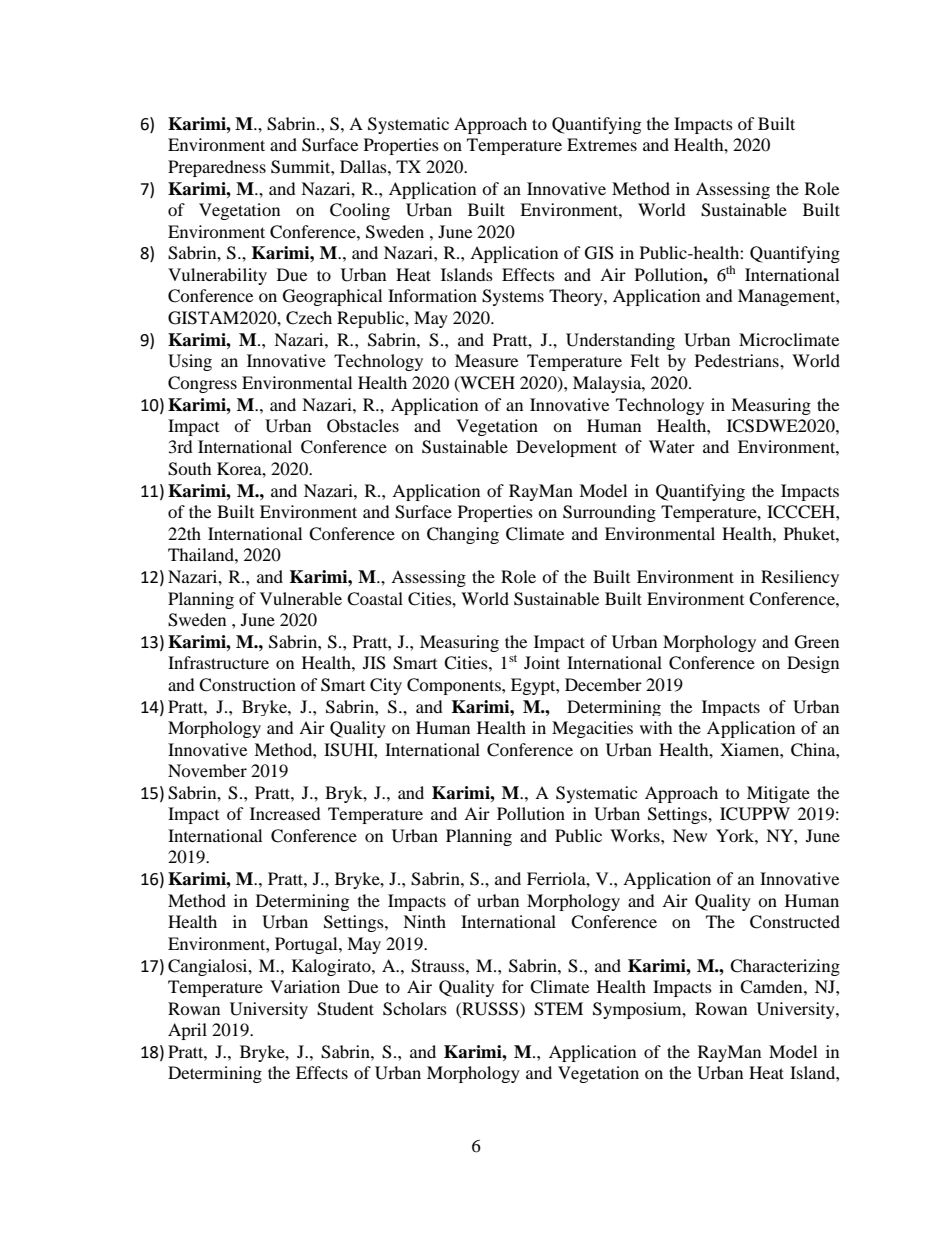  I want to click on Measure, so click(486, 360).
